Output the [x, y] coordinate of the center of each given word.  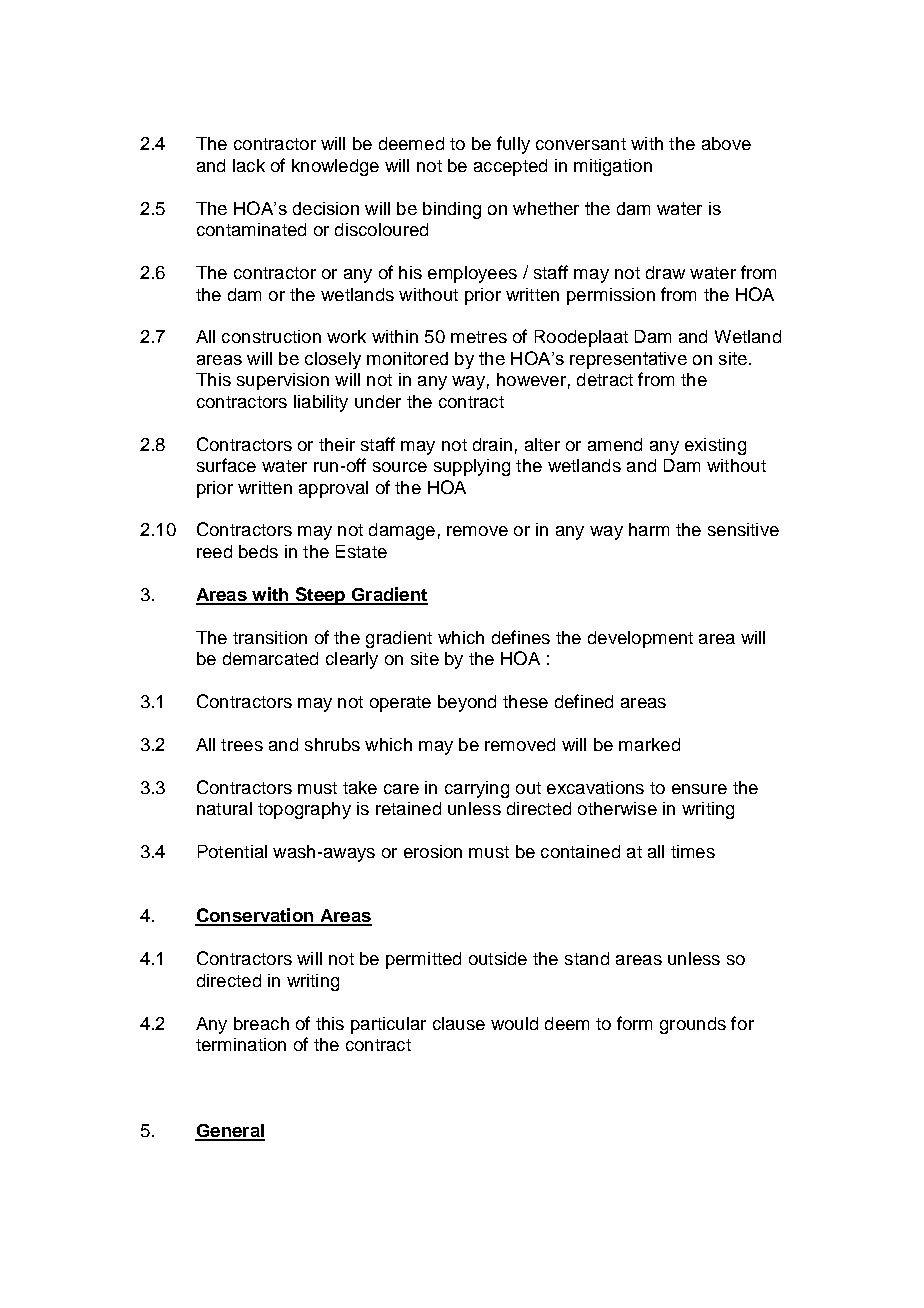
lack [249, 165]
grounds [693, 1025]
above [726, 143]
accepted [510, 167]
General [230, 1132]
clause [459, 1023]
